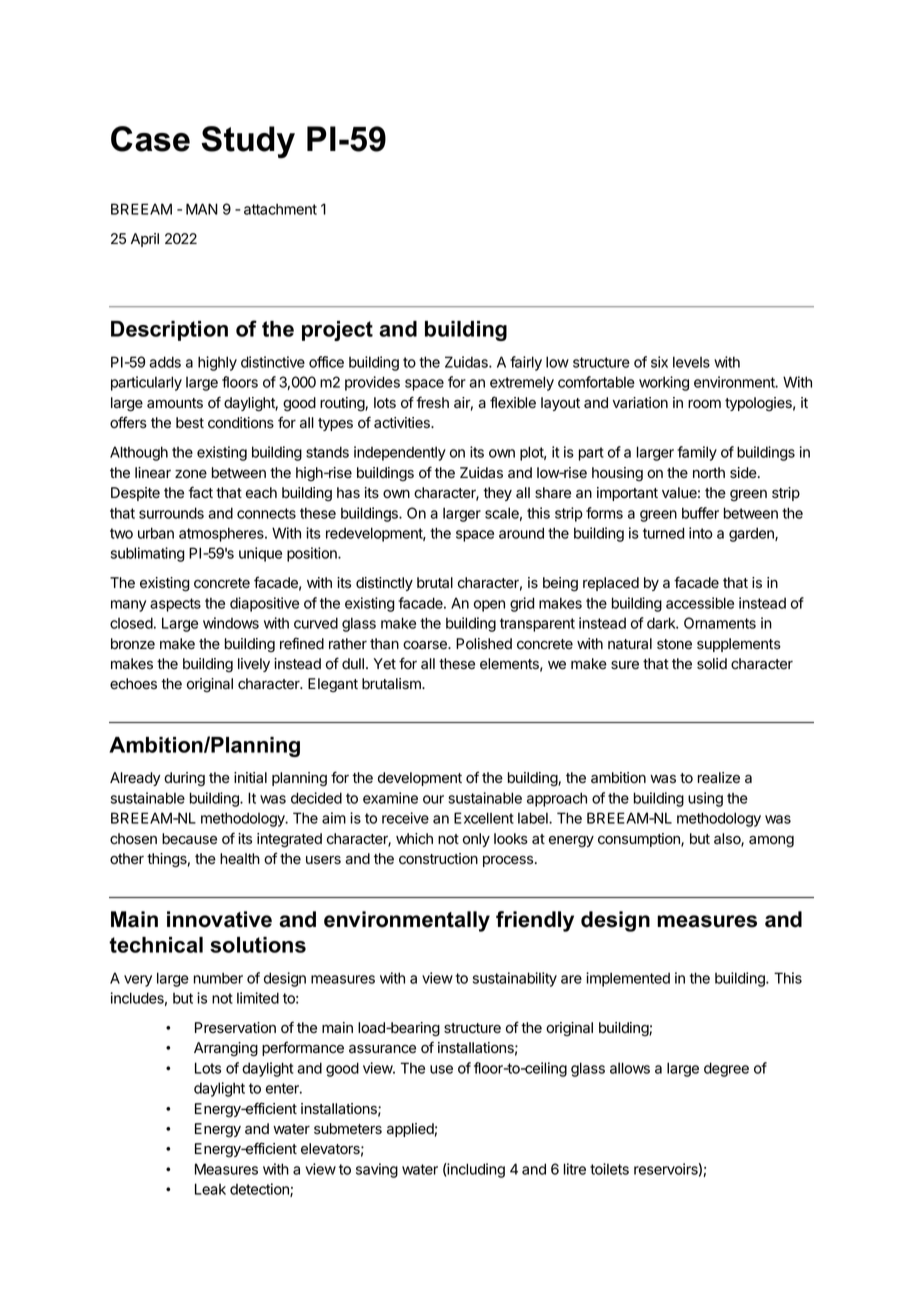 This screenshot has height=1308, width=924. Describe the element at coordinates (248, 142) in the screenshot. I see `Study` at that location.
